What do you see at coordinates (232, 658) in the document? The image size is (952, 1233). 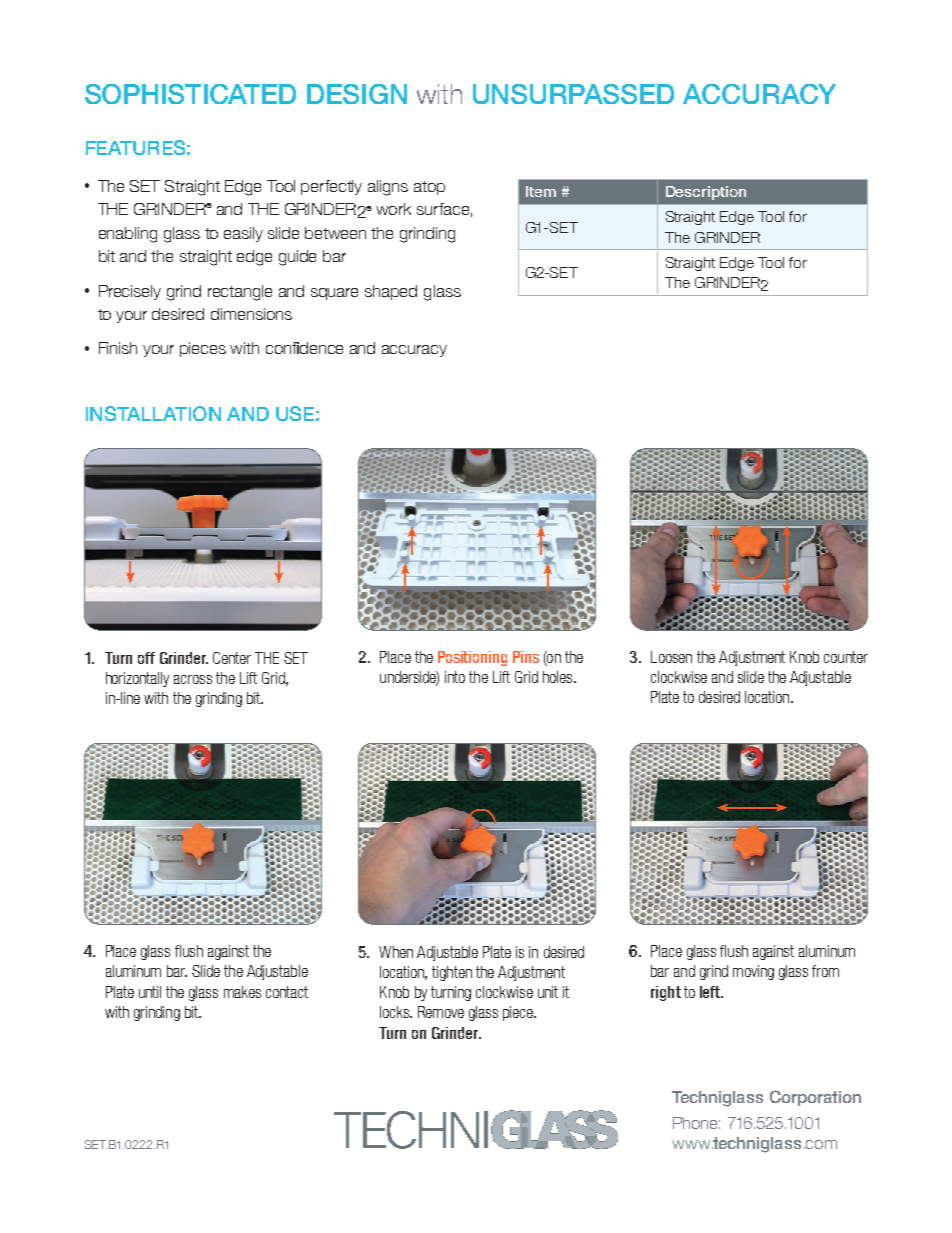 I see `Center` at bounding box center [232, 658].
